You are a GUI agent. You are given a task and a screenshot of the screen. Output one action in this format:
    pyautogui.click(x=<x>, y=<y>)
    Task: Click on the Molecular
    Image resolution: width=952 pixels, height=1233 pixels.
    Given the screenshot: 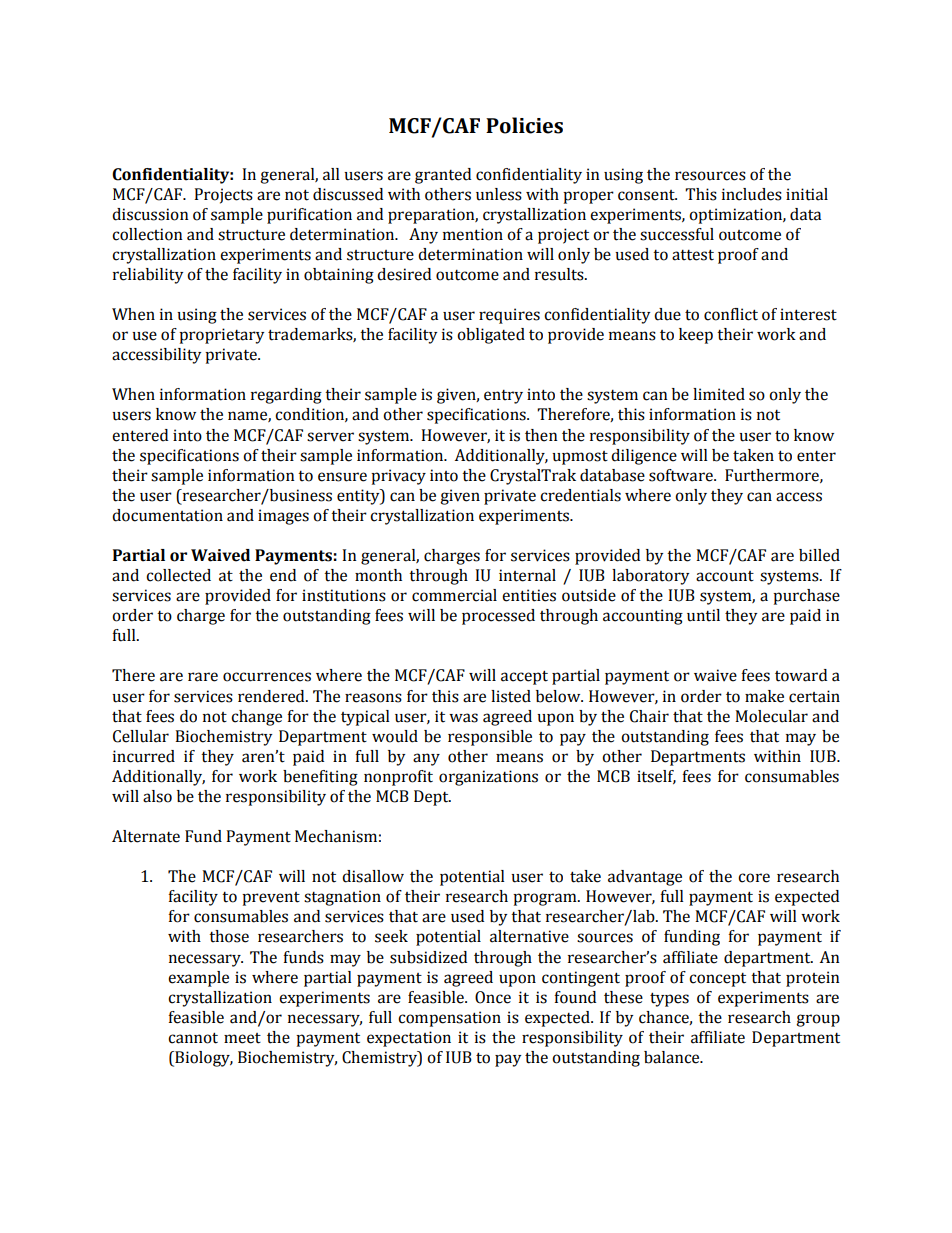 What is the action you would take?
    pyautogui.click(x=771, y=716)
